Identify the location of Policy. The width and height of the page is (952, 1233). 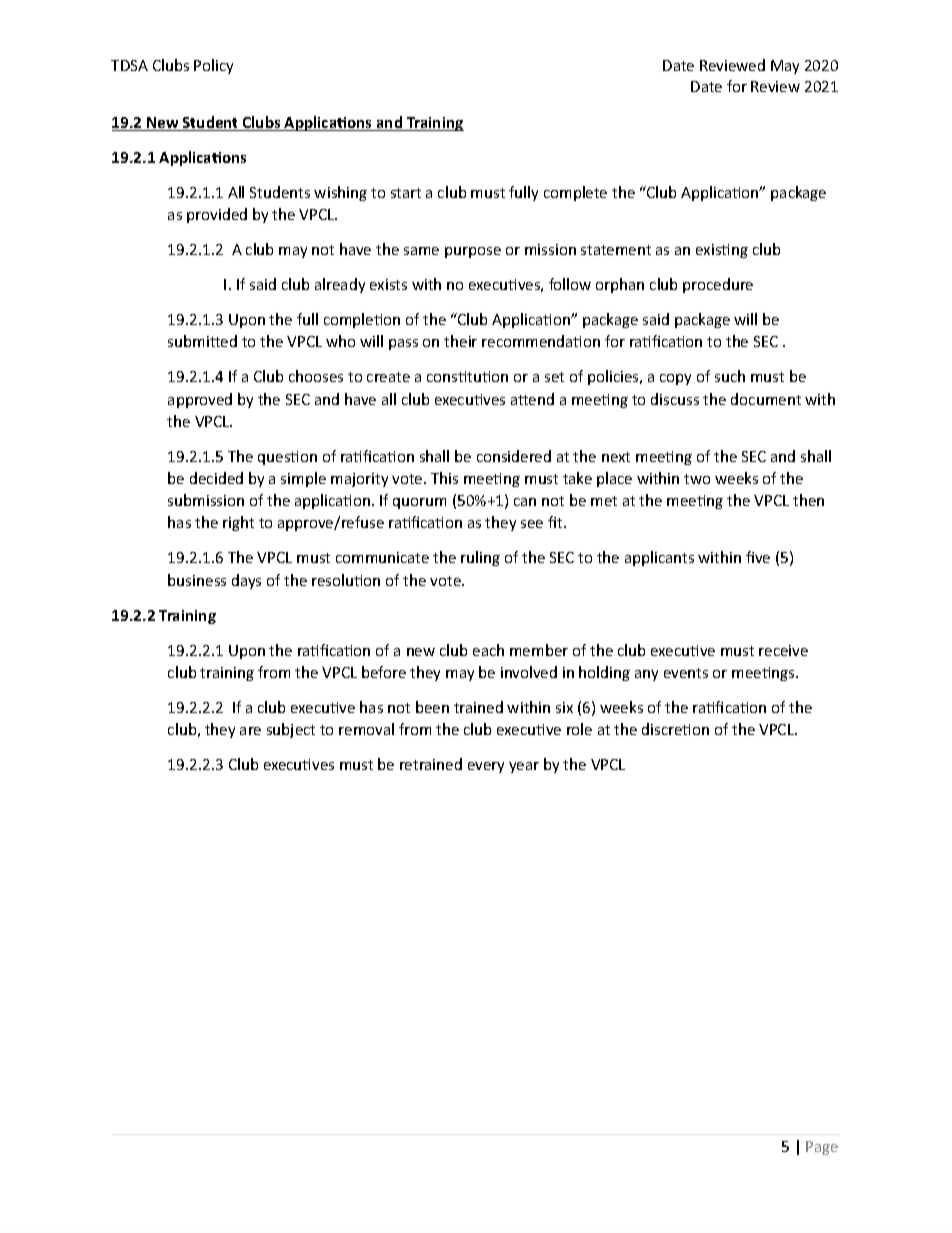
(213, 66).
